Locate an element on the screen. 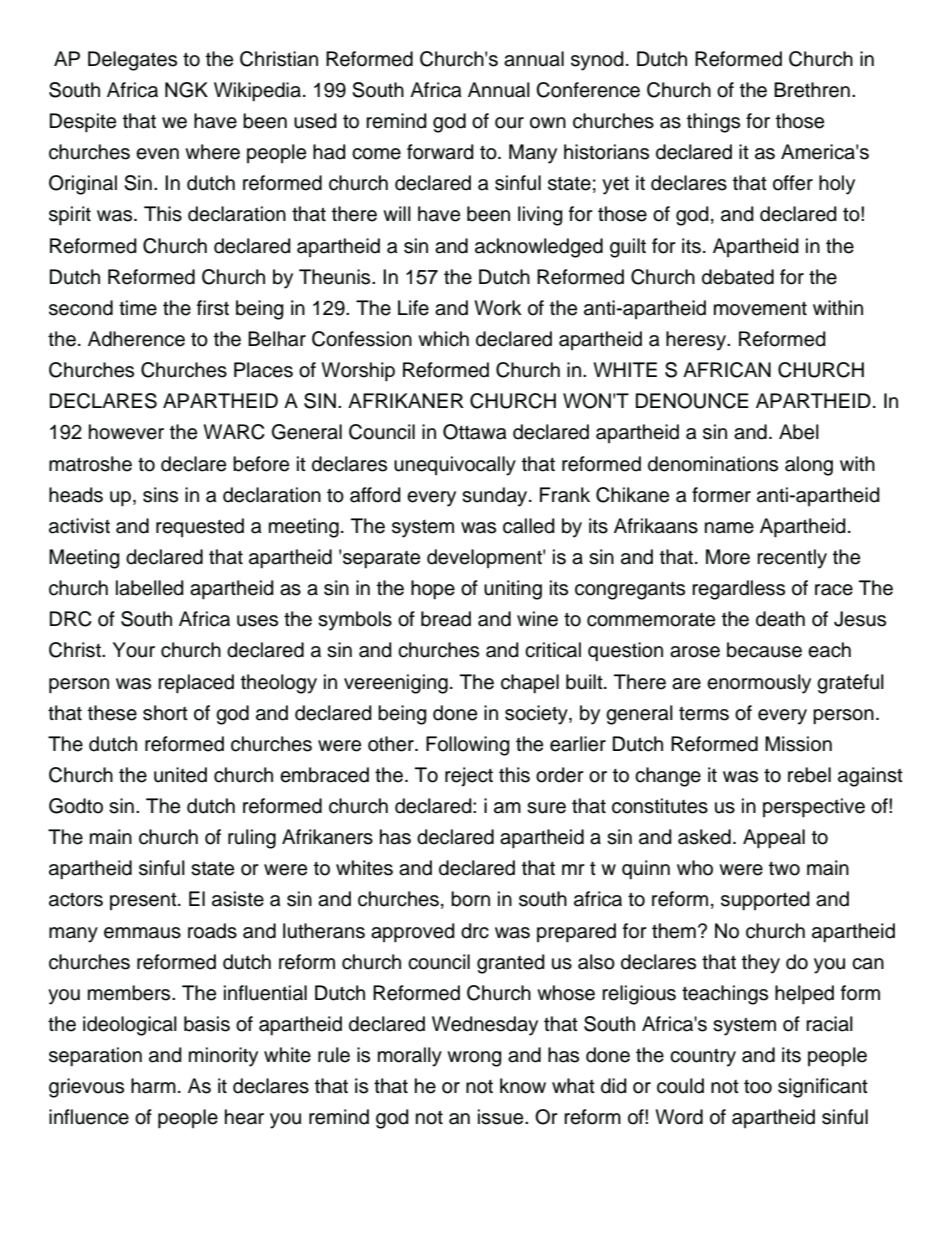 The width and height of the screenshot is (952, 1233). Delegates is located at coordinates (132, 61).
